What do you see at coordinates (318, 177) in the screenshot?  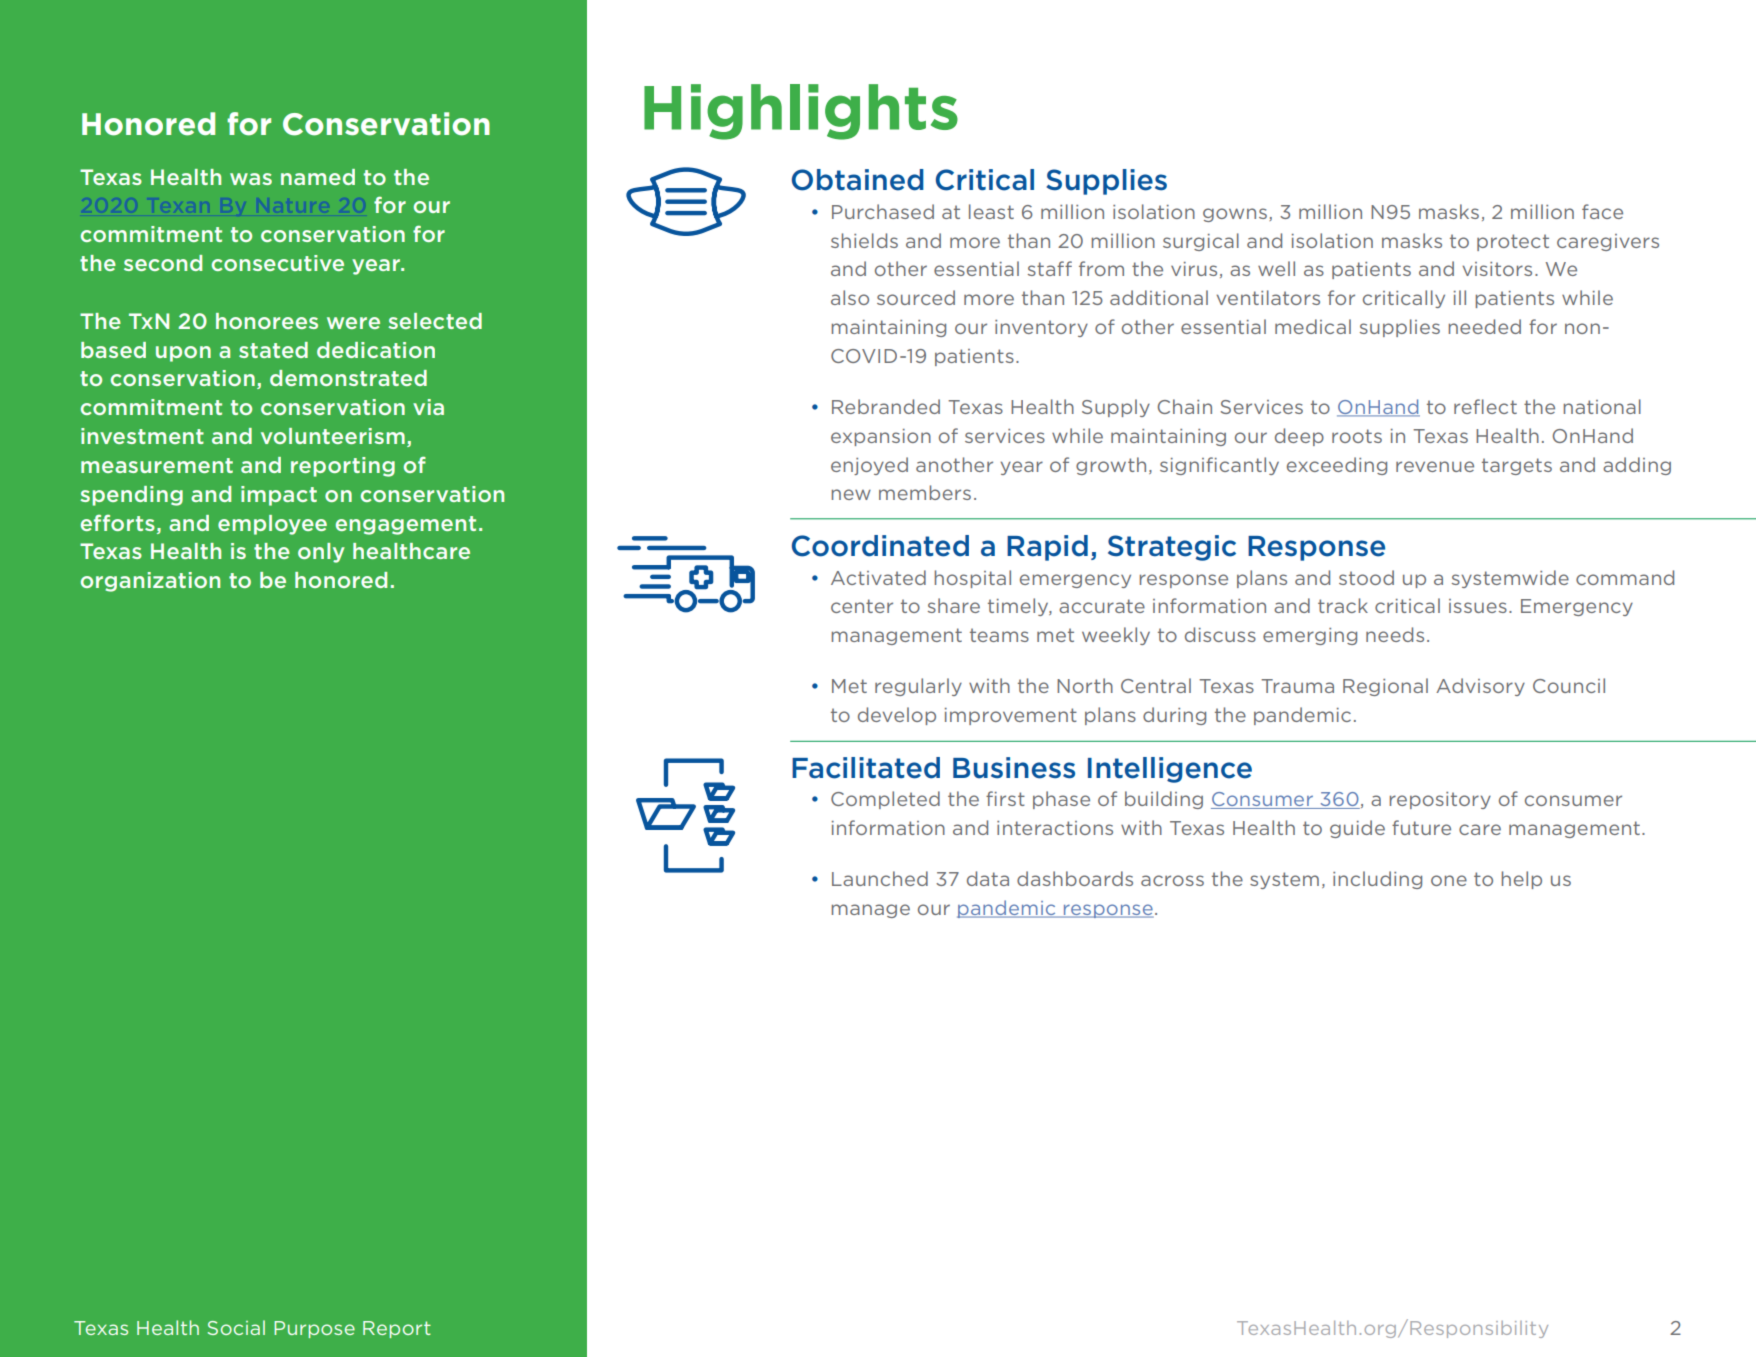 I see `named` at bounding box center [318, 177].
